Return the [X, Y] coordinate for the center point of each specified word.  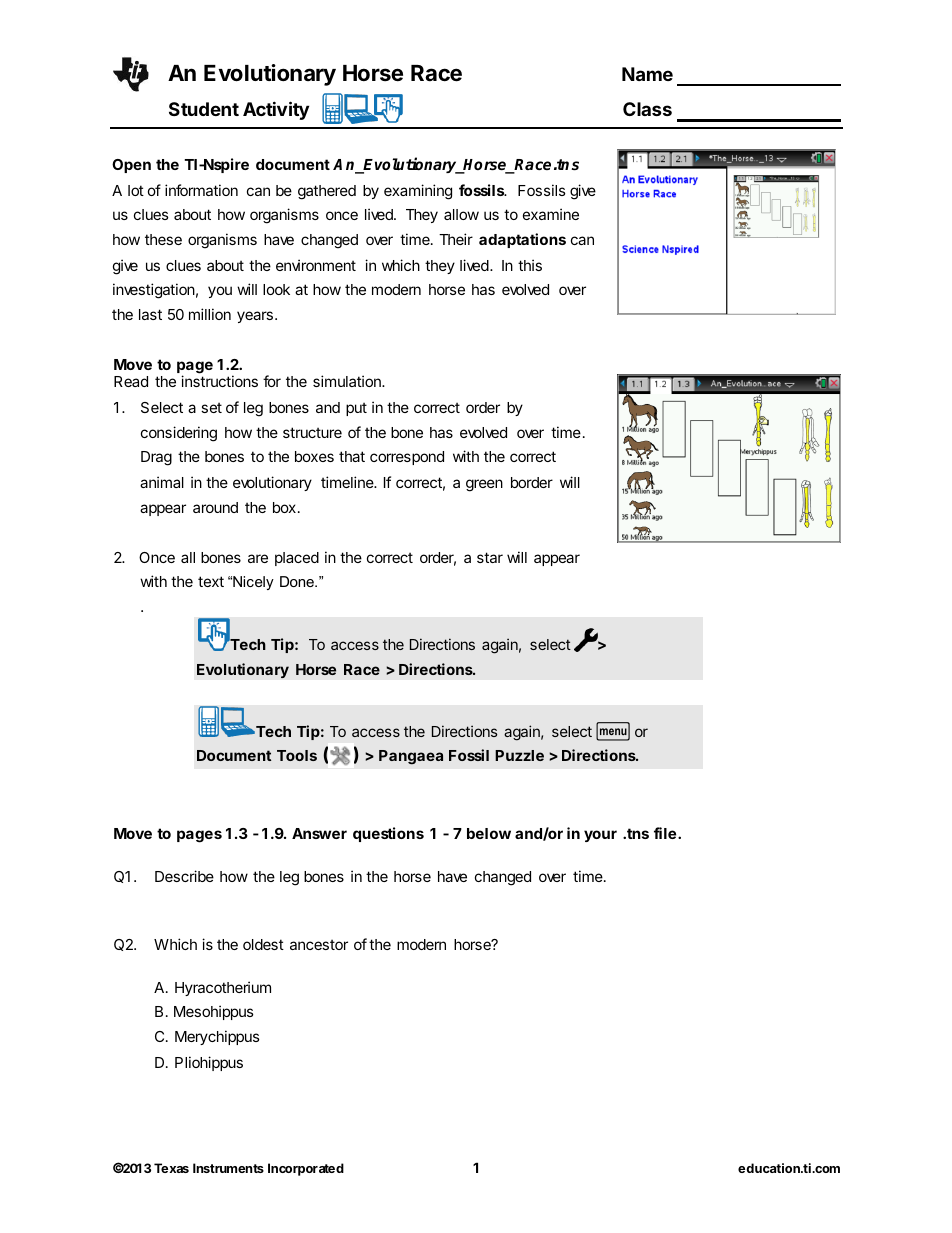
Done [298, 581]
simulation [348, 381]
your [600, 836]
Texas [171, 1168]
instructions [219, 381]
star [490, 557]
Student [204, 109]
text [211, 581]
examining [418, 192]
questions [388, 834]
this [530, 265]
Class [647, 109]
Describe [184, 876]
